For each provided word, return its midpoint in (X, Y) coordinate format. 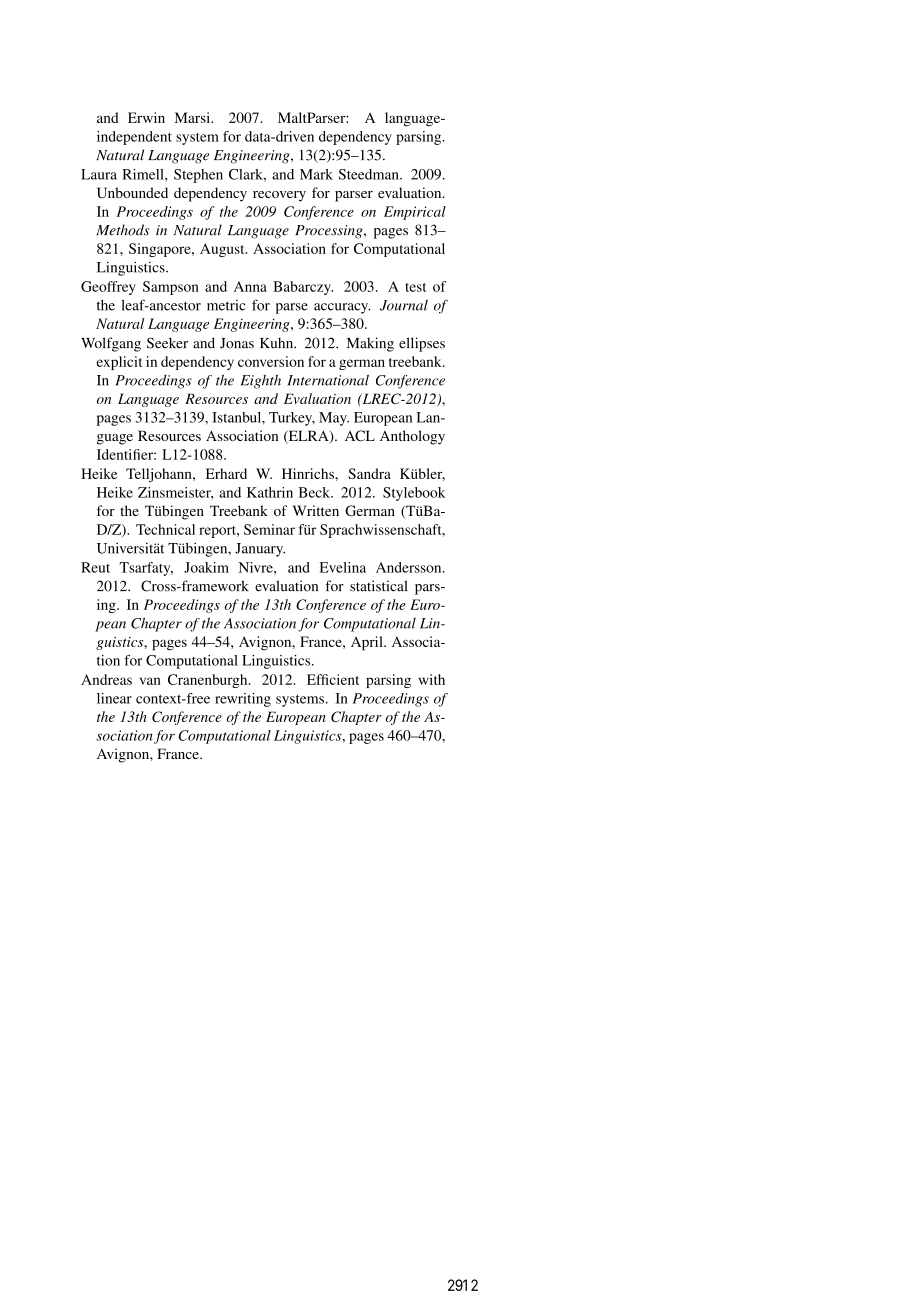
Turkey (292, 419)
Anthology (412, 437)
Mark (316, 174)
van (150, 681)
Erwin (146, 117)
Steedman (370, 174)
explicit (119, 363)
